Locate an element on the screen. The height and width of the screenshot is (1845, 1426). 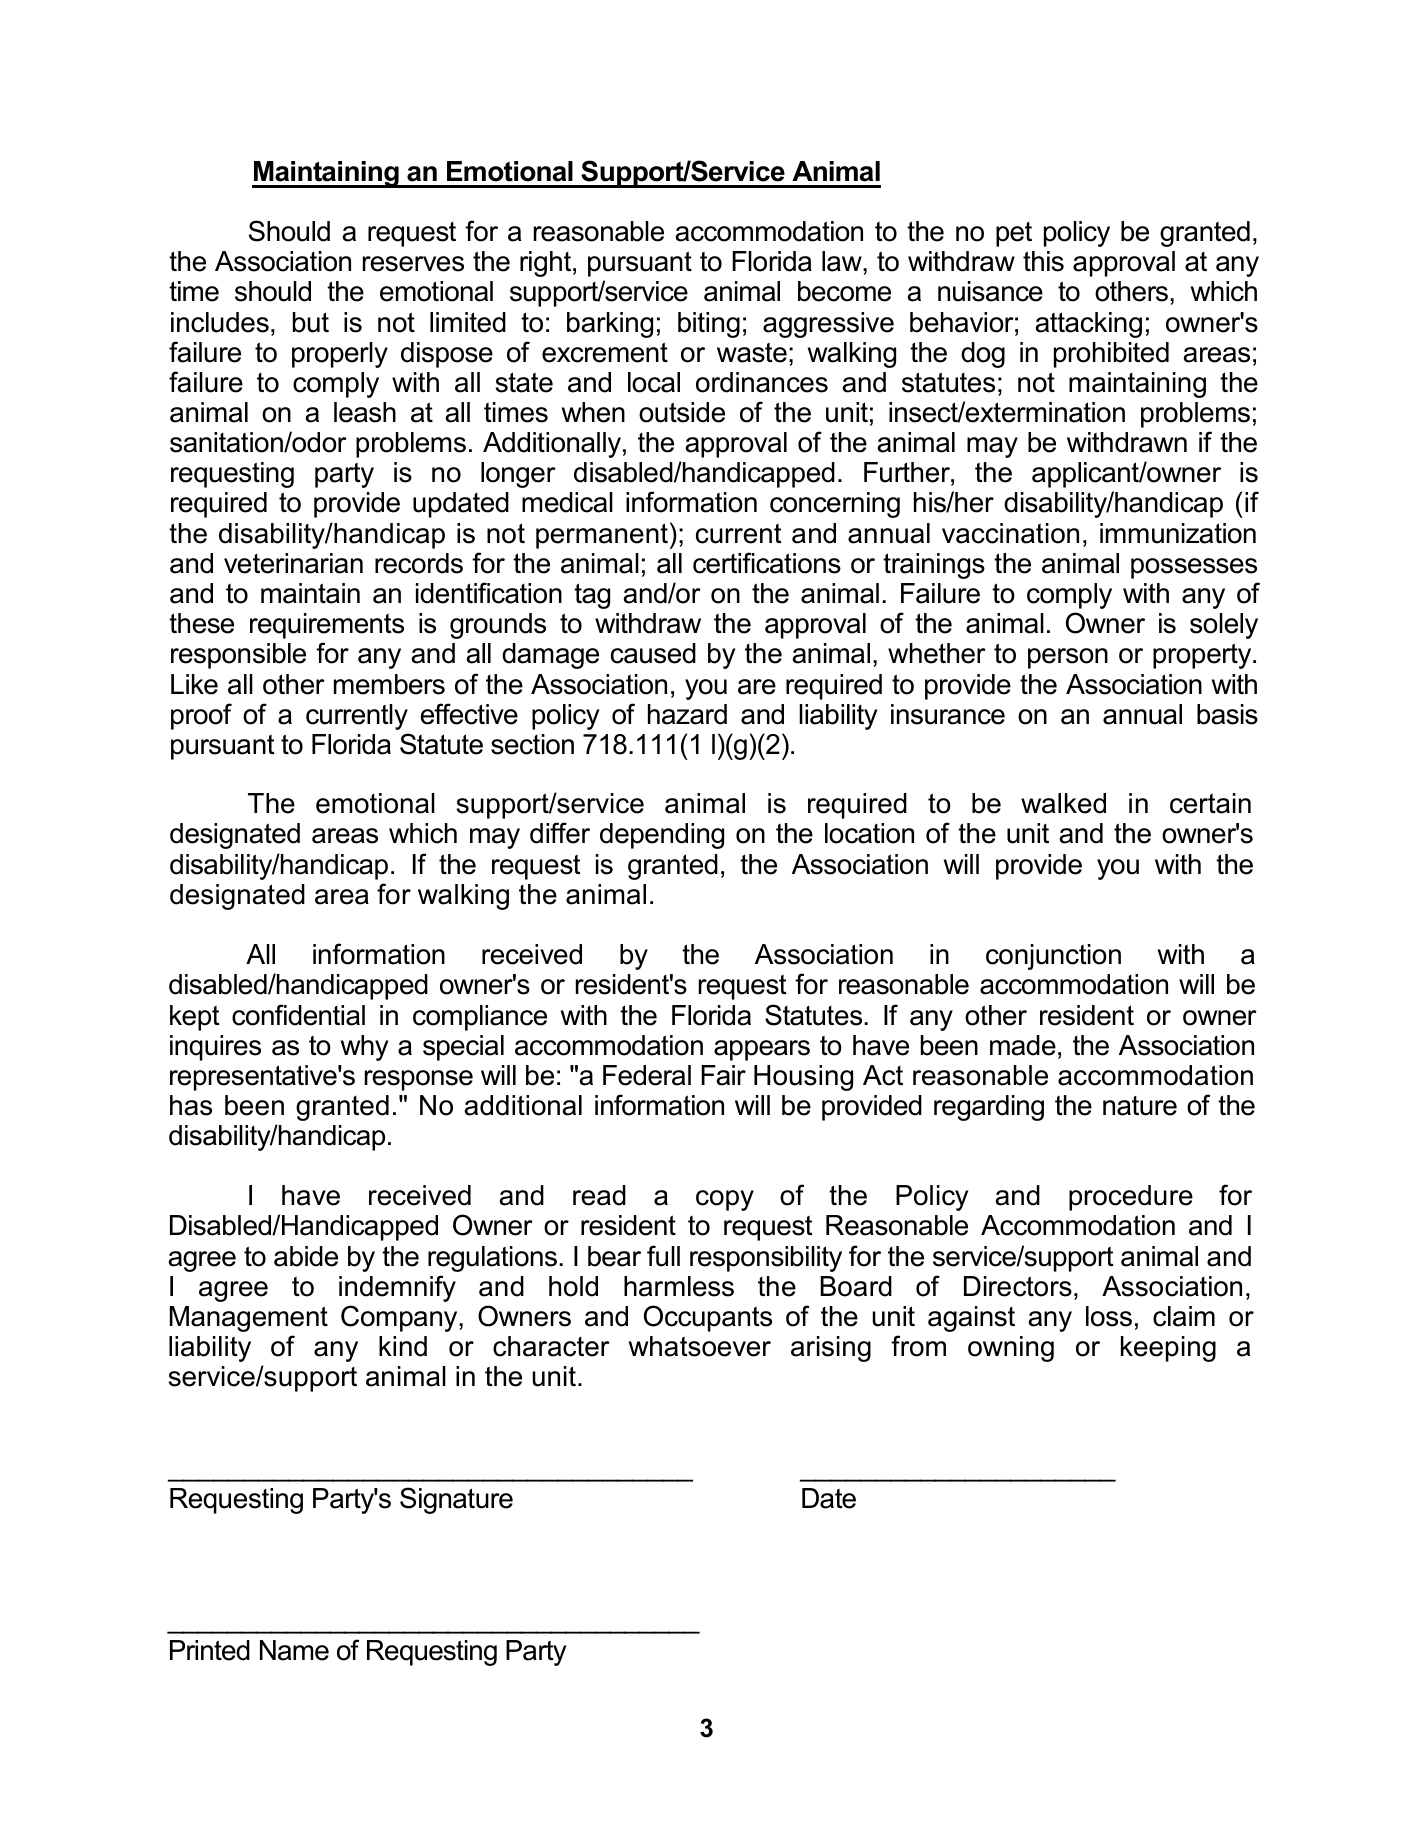
procedure is located at coordinates (1131, 1198).
